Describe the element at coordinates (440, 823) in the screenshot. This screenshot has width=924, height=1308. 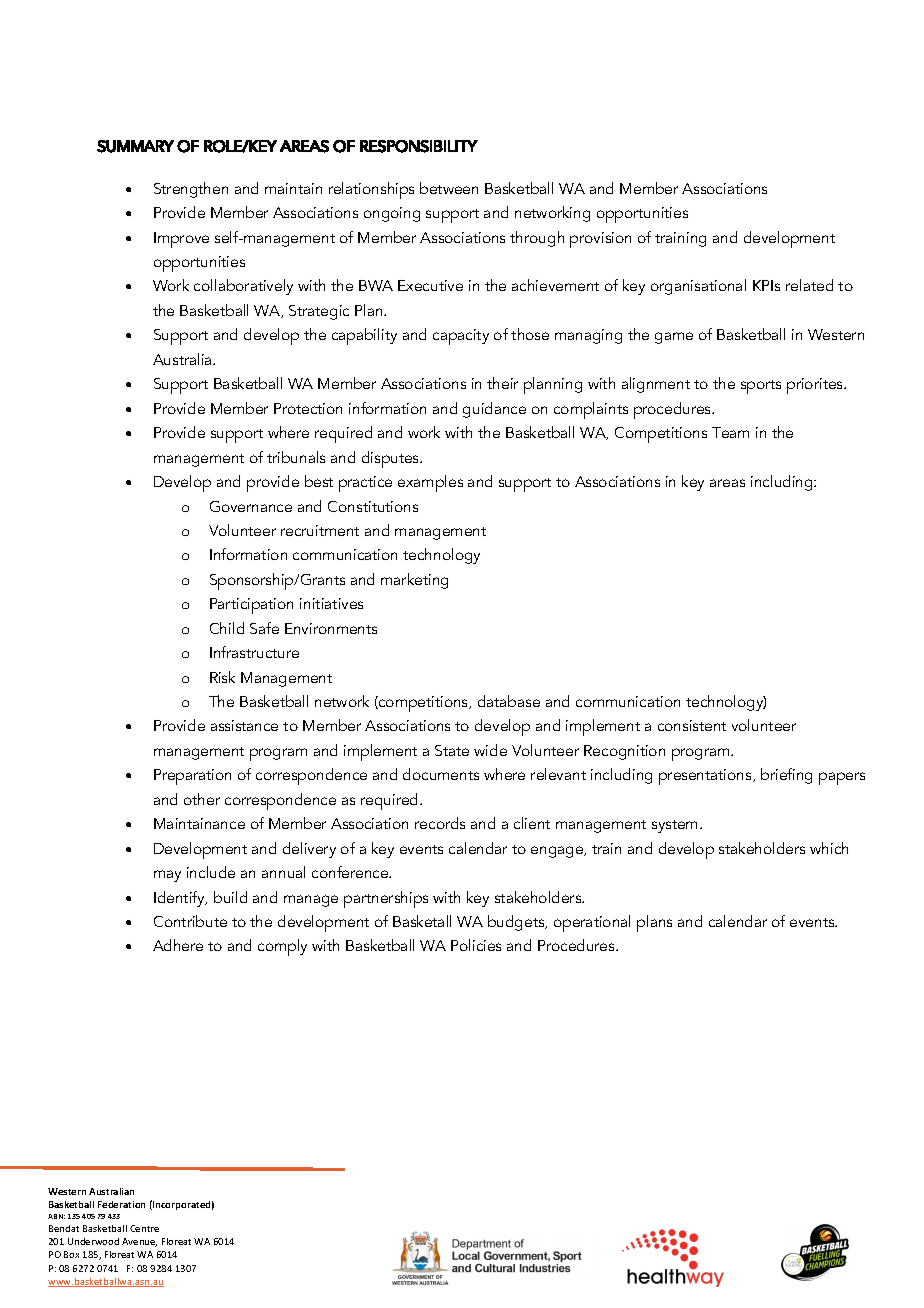
I see `records` at that location.
